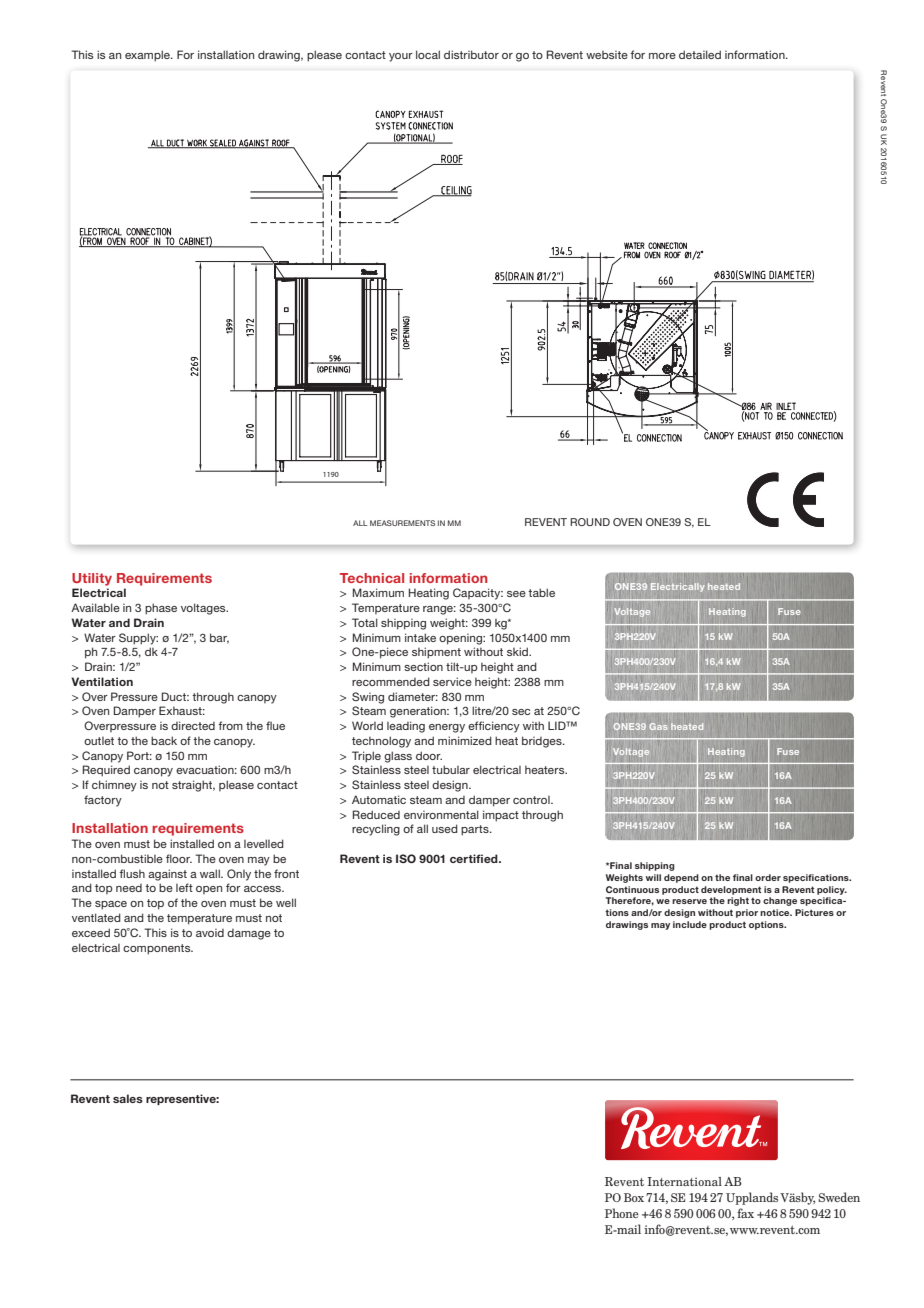 The width and height of the screenshot is (924, 1308). I want to click on distributor, so click(471, 54).
